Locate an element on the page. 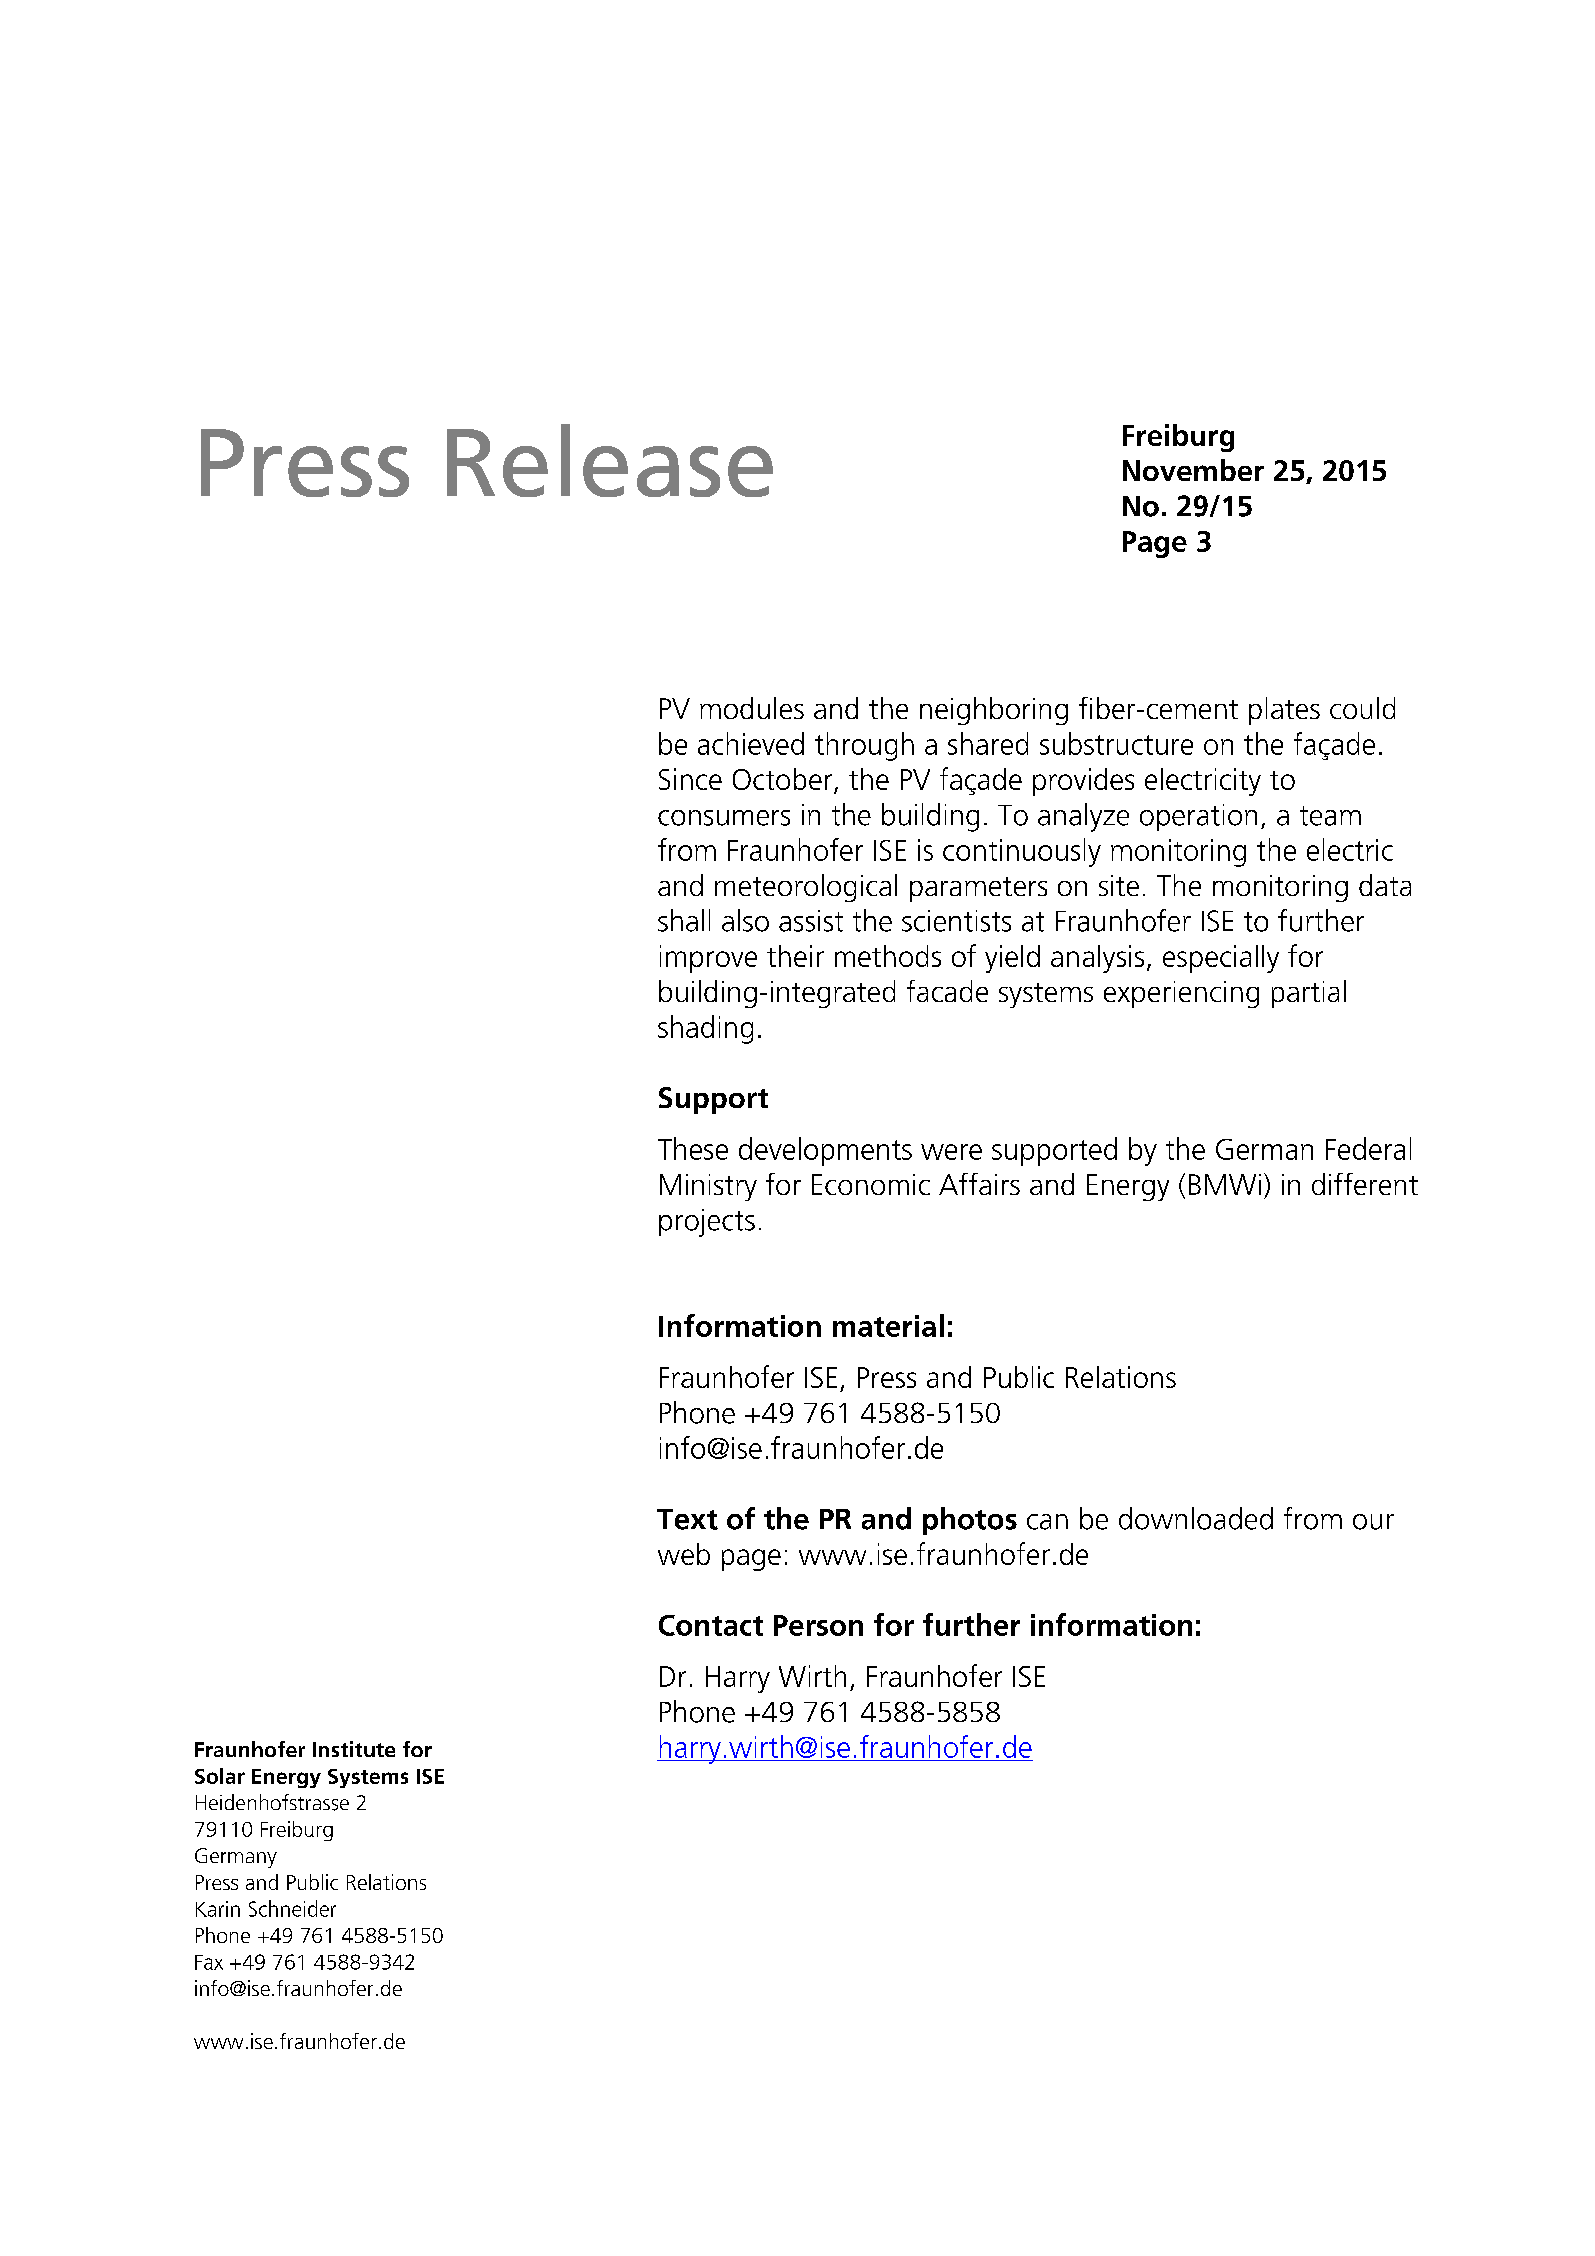 Image resolution: width=1595 pixels, height=2256 pixels. These is located at coordinates (693, 1148).
